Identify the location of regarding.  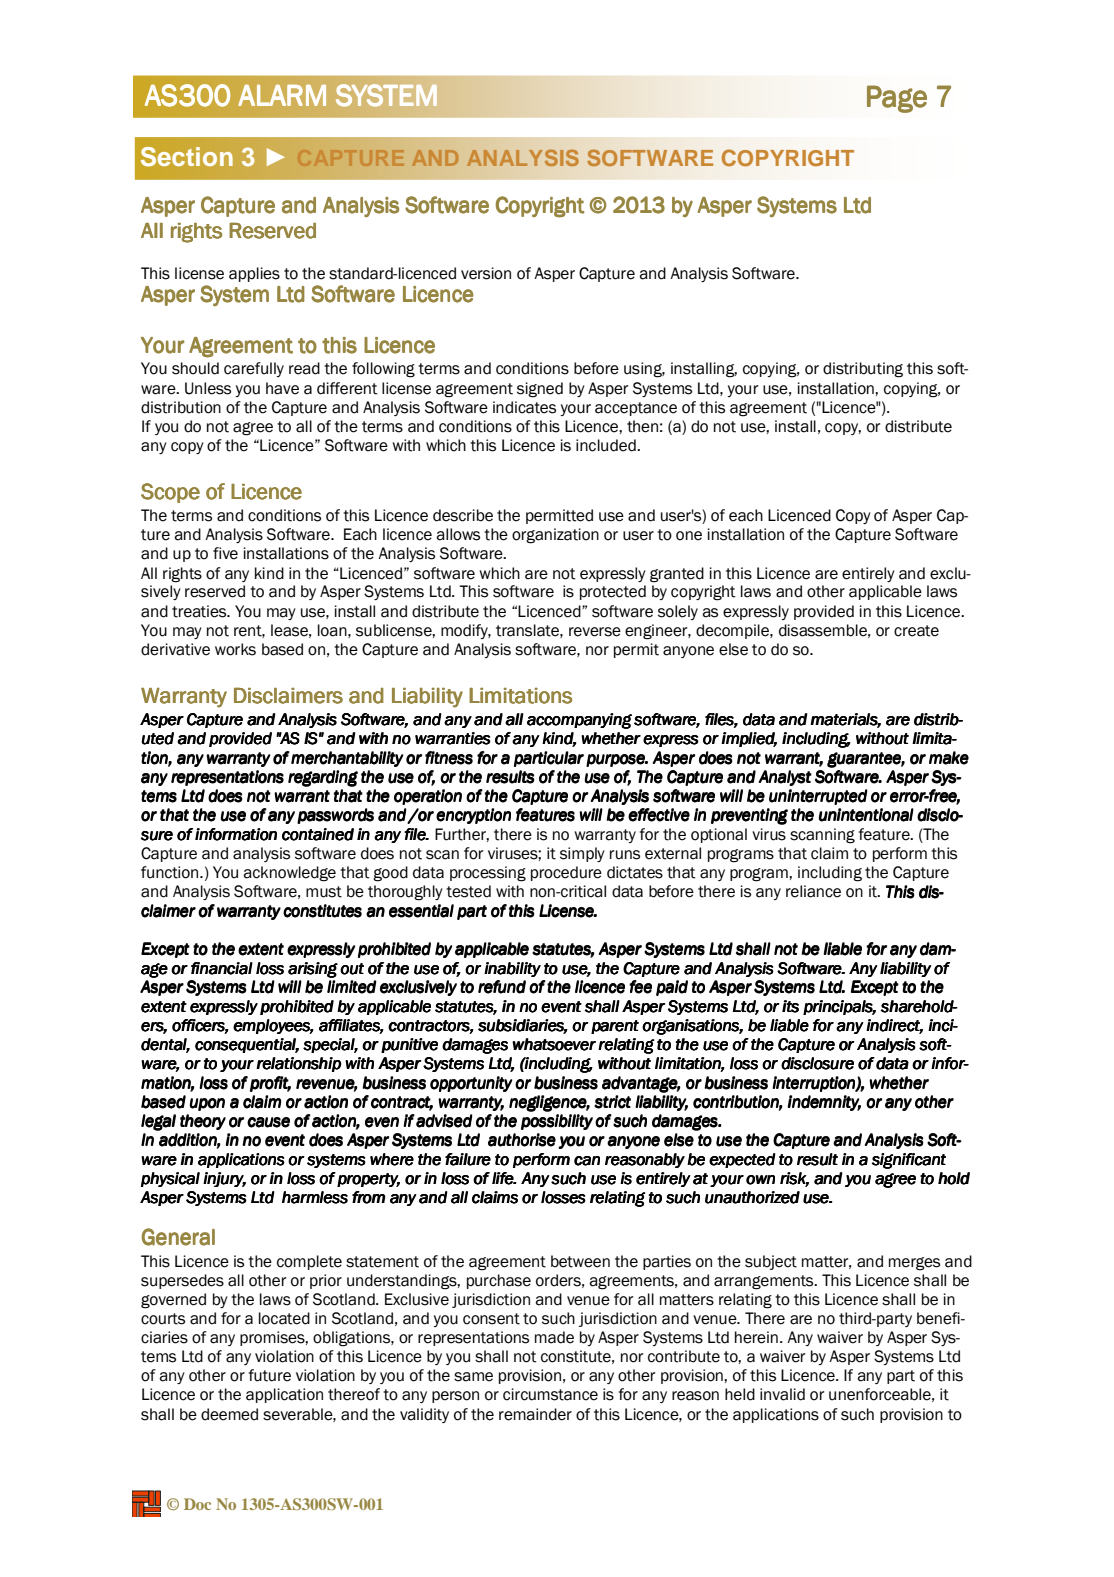
(323, 778).
